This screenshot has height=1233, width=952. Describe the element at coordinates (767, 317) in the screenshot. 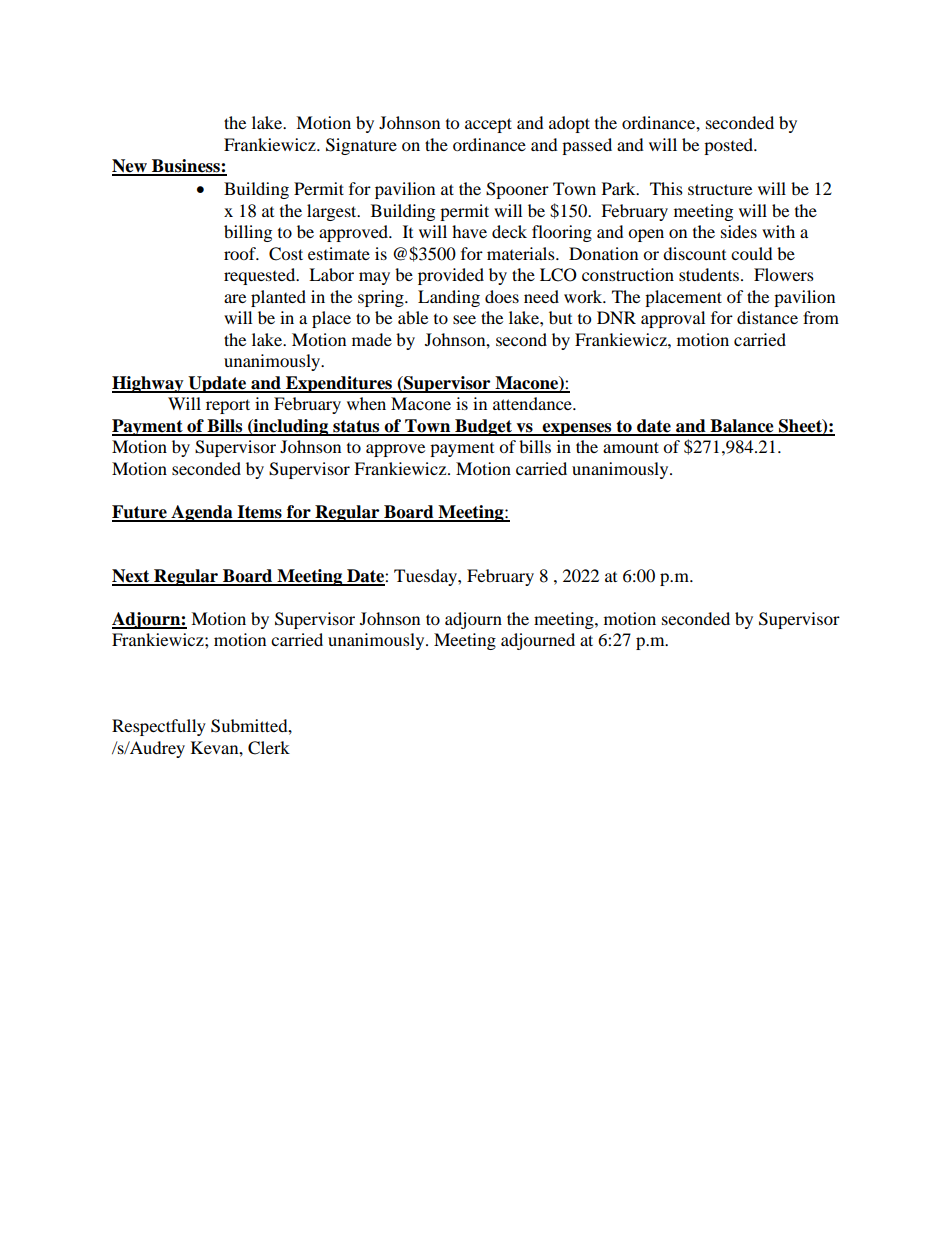

I see `distance` at that location.
